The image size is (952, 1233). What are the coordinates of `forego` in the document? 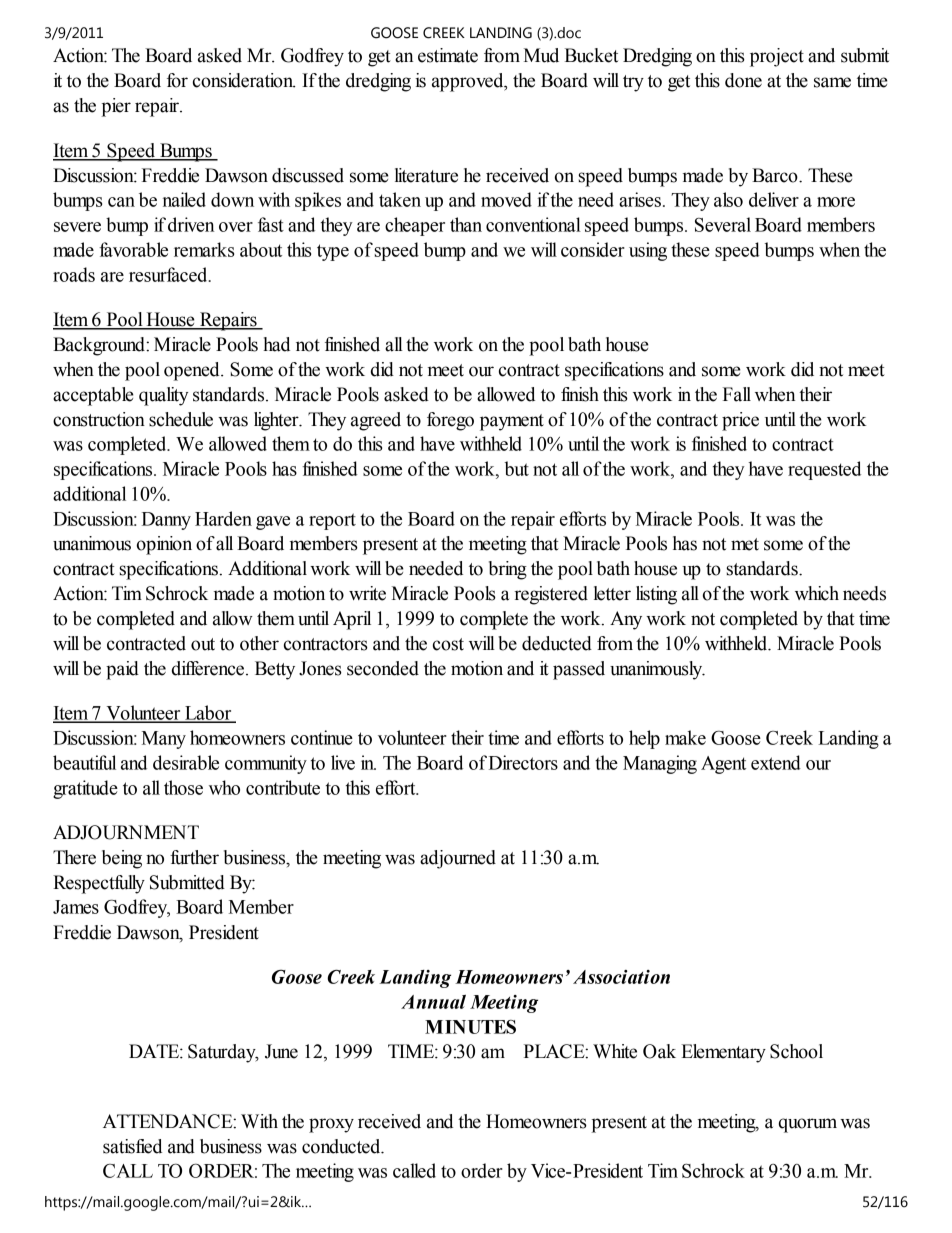 It's located at (450, 421).
